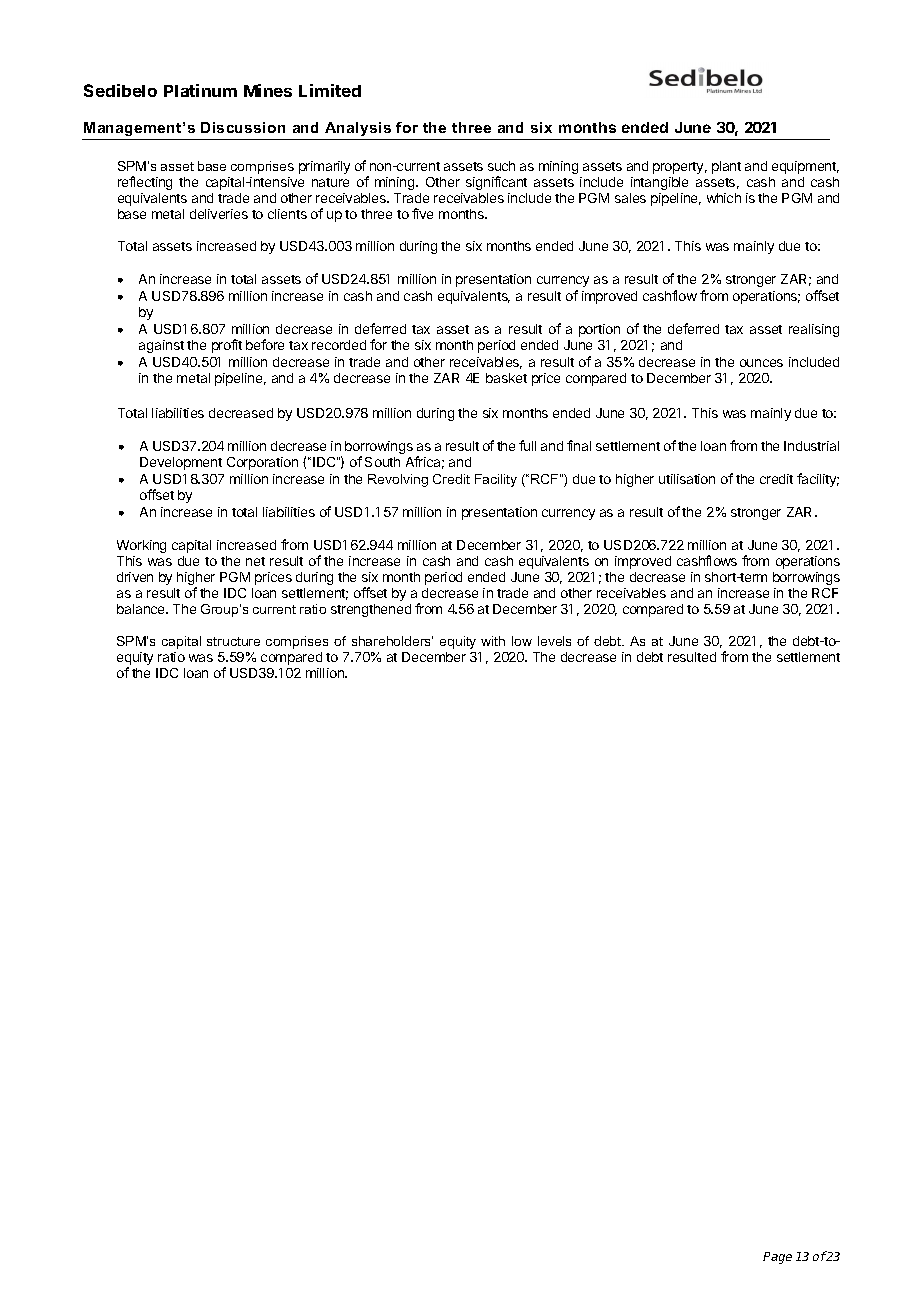 Image resolution: width=924 pixels, height=1308 pixels. I want to click on ounces, so click(761, 363).
